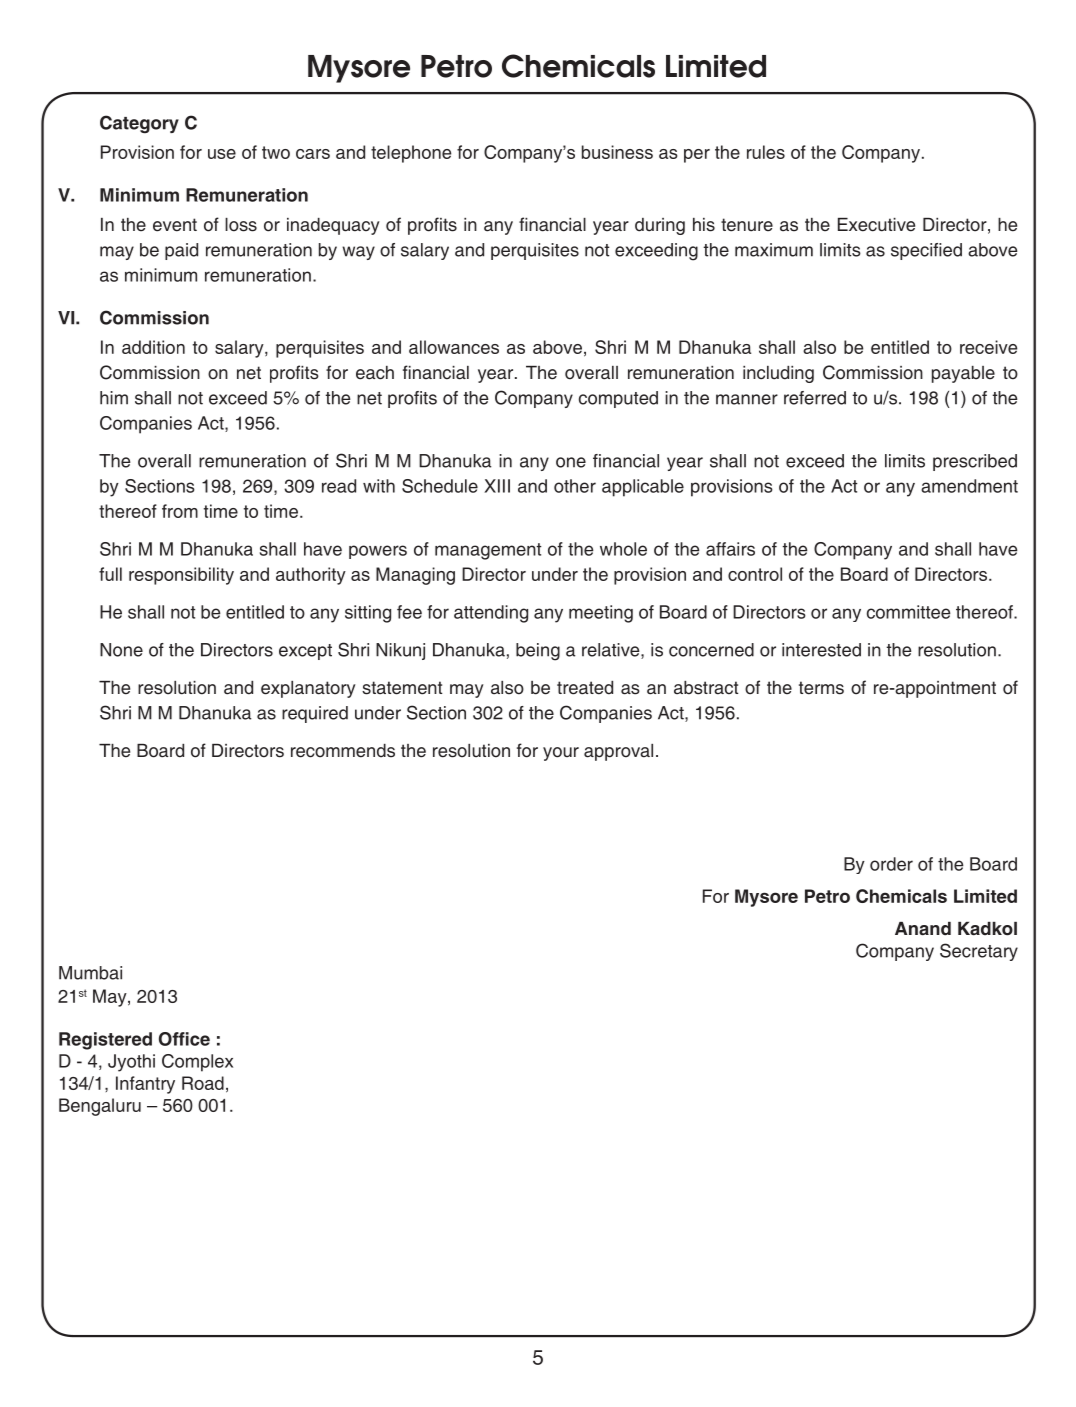 The image size is (1076, 1407). Describe the element at coordinates (617, 152) in the document. I see `business` at that location.
